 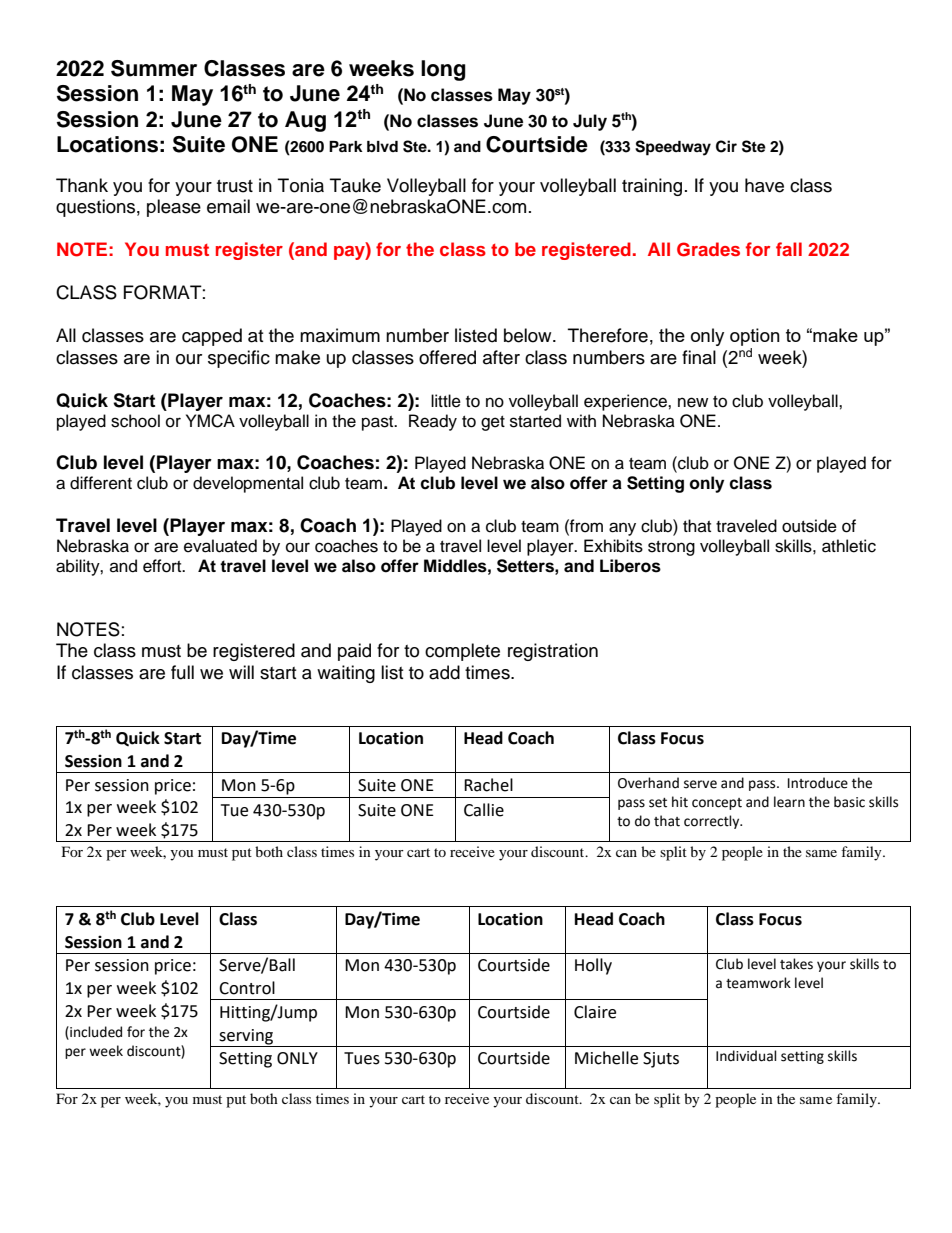 What do you see at coordinates (443, 70) in the document?
I see `long` at bounding box center [443, 70].
